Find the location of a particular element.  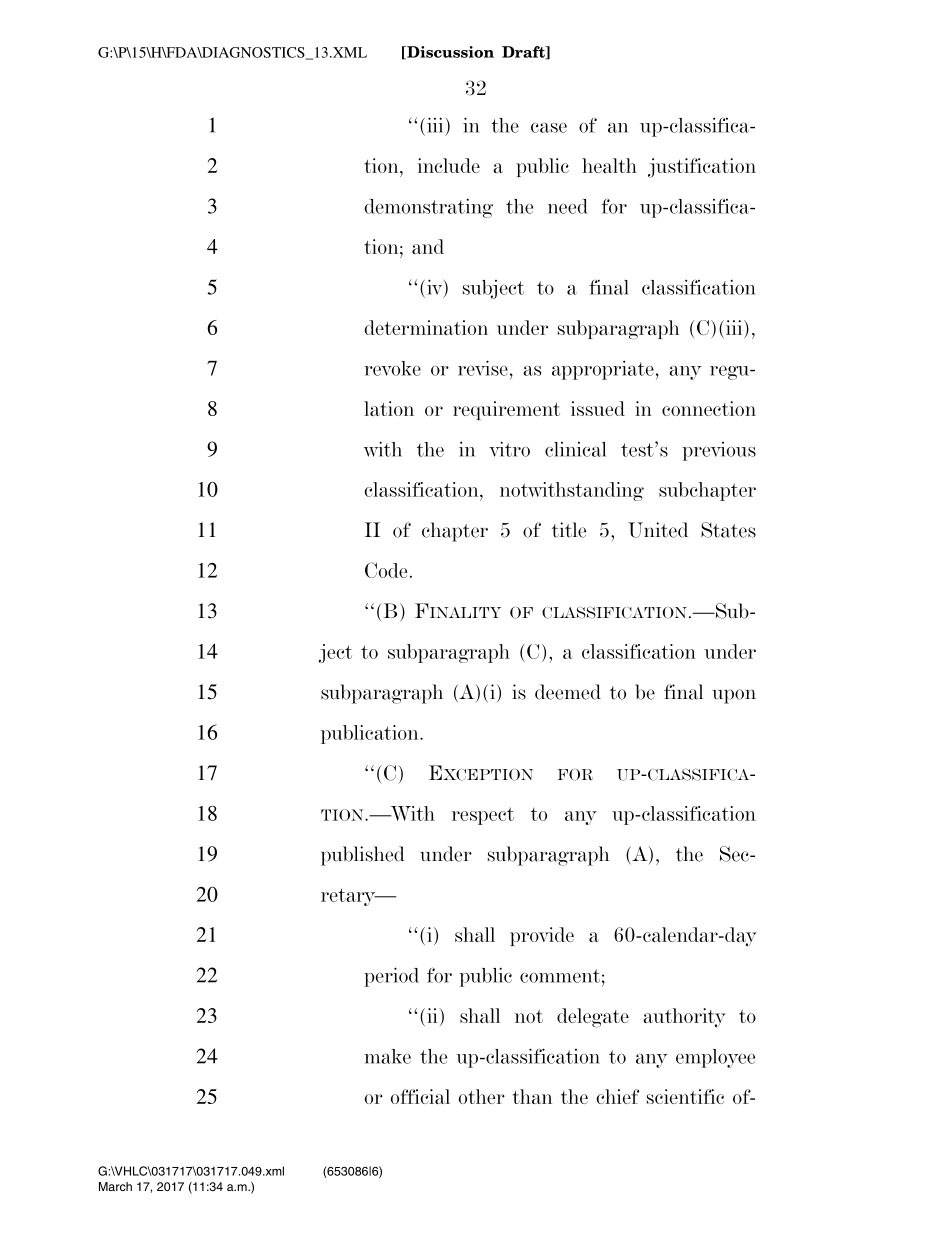

scientific is located at coordinates (685, 1096).
